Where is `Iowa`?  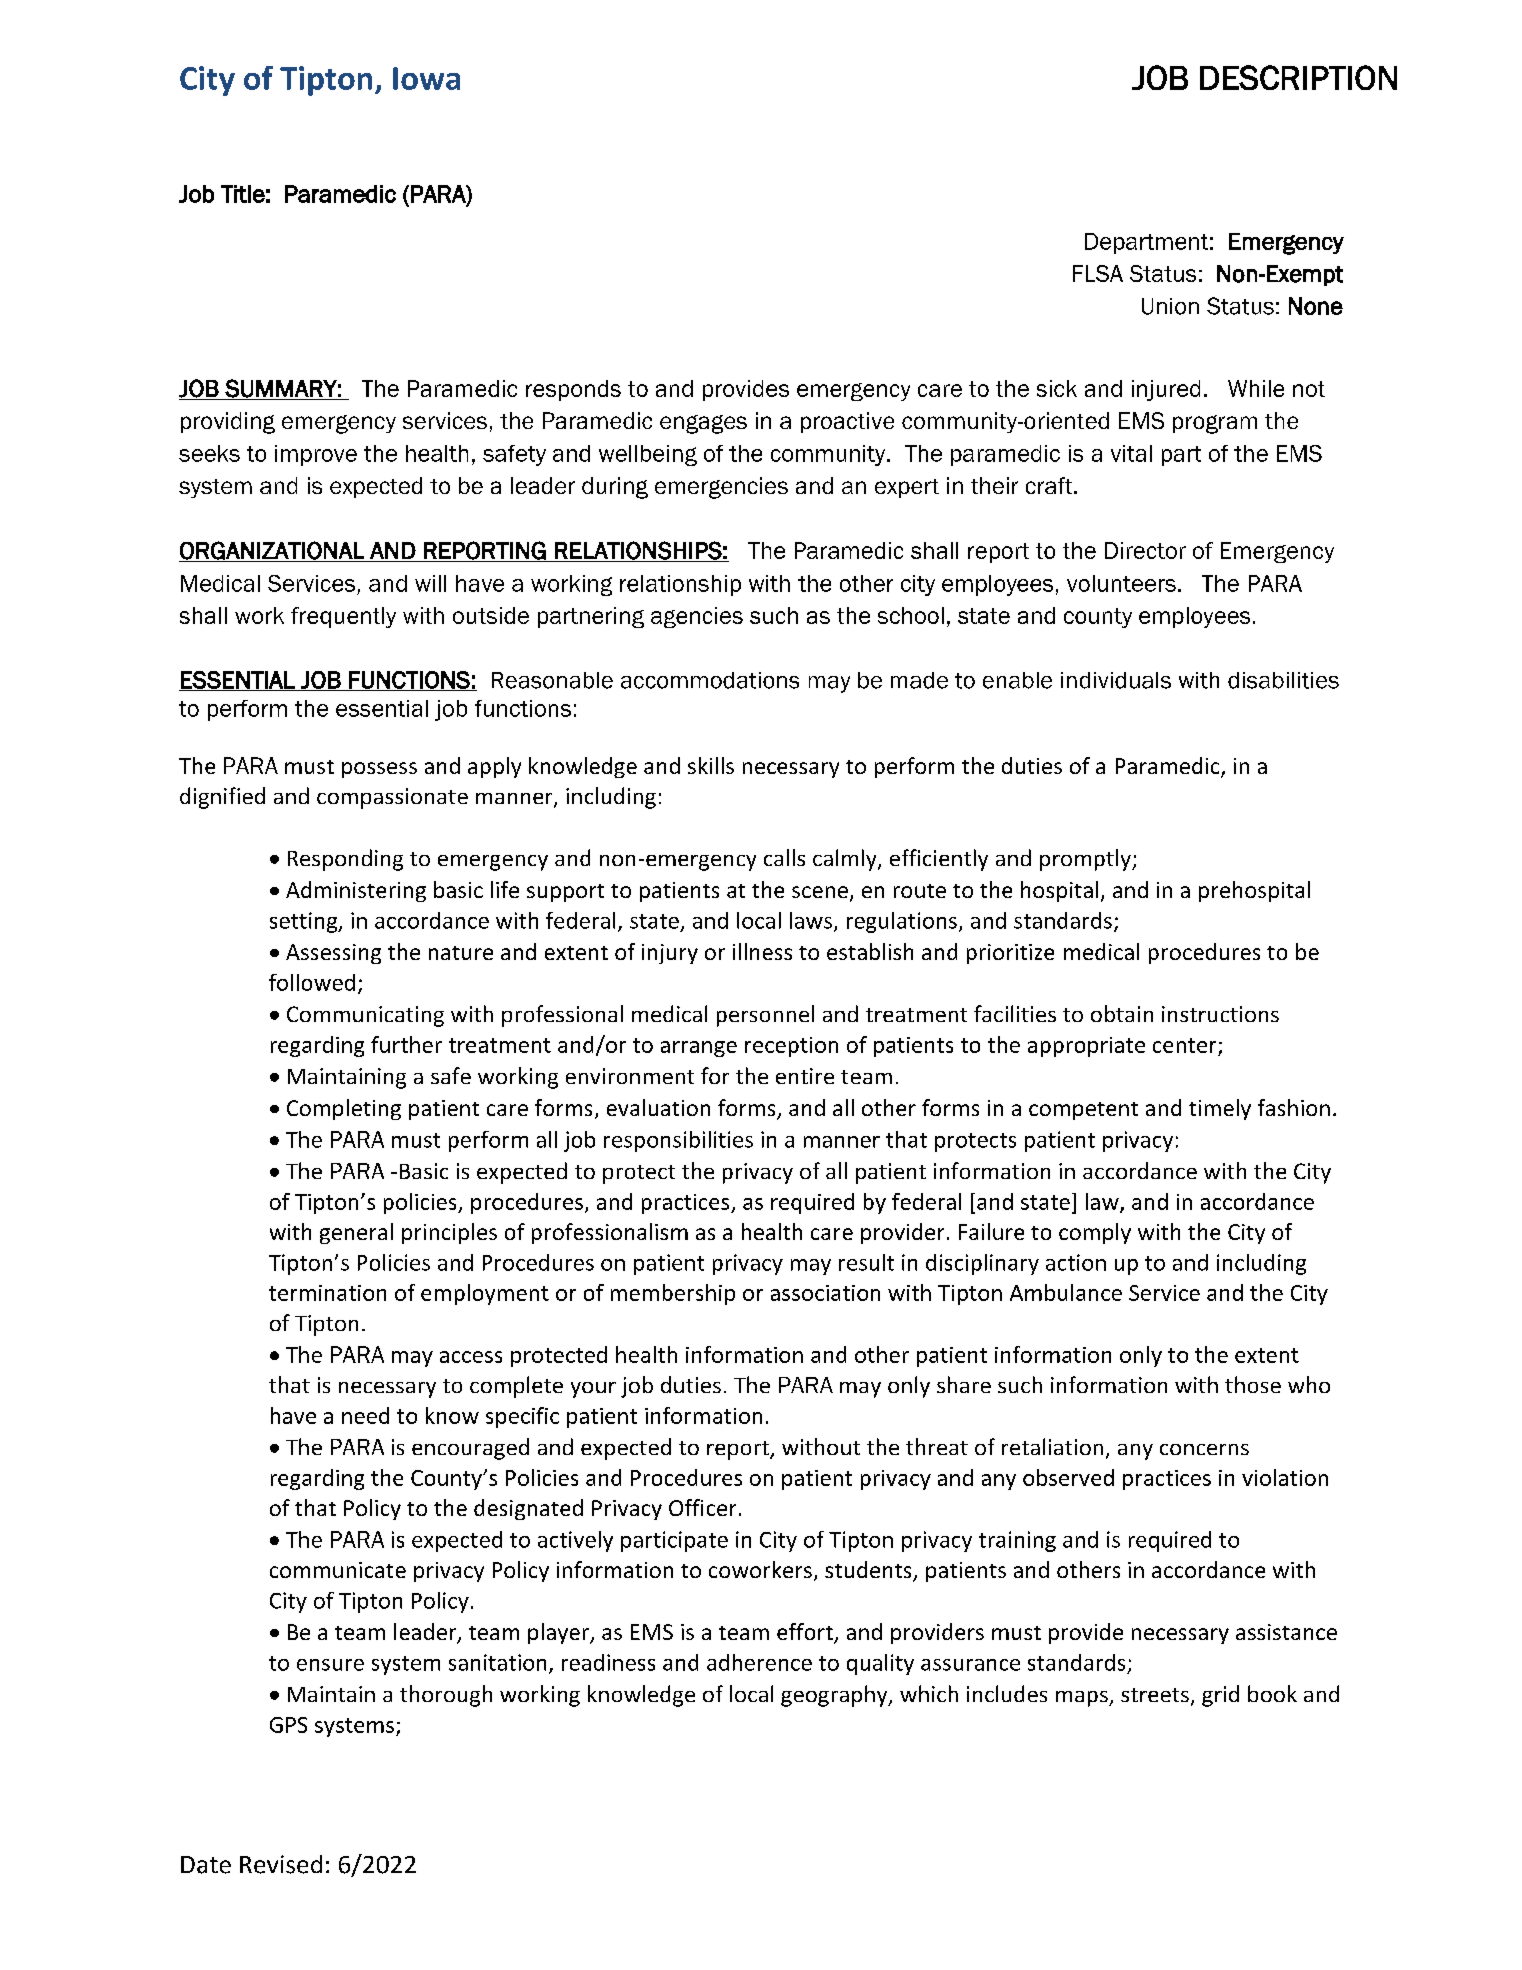 Iowa is located at coordinates (426, 78).
